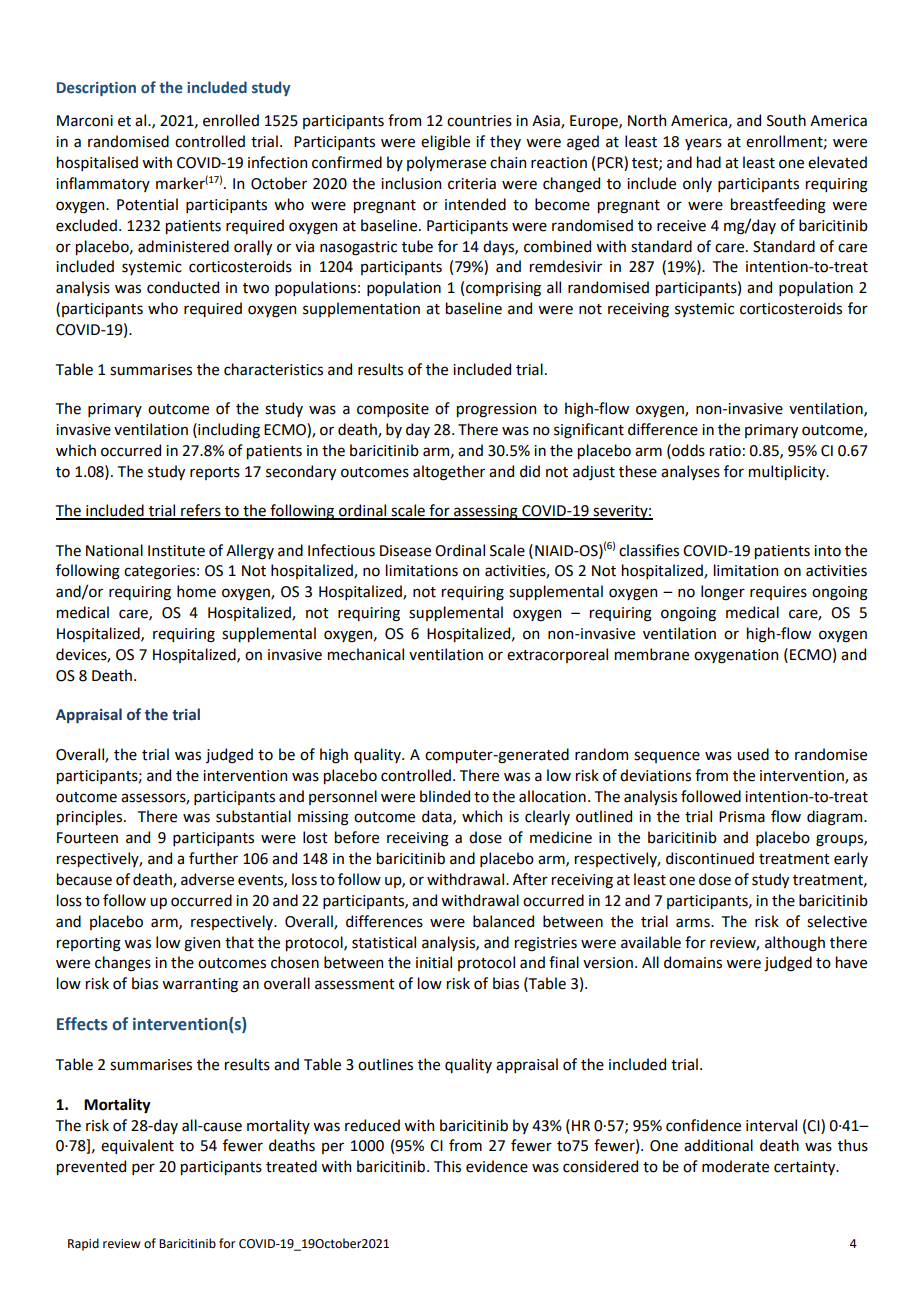 This screenshot has height=1308, width=924. Describe the element at coordinates (735, 1166) in the screenshot. I see `moderate` at that location.
